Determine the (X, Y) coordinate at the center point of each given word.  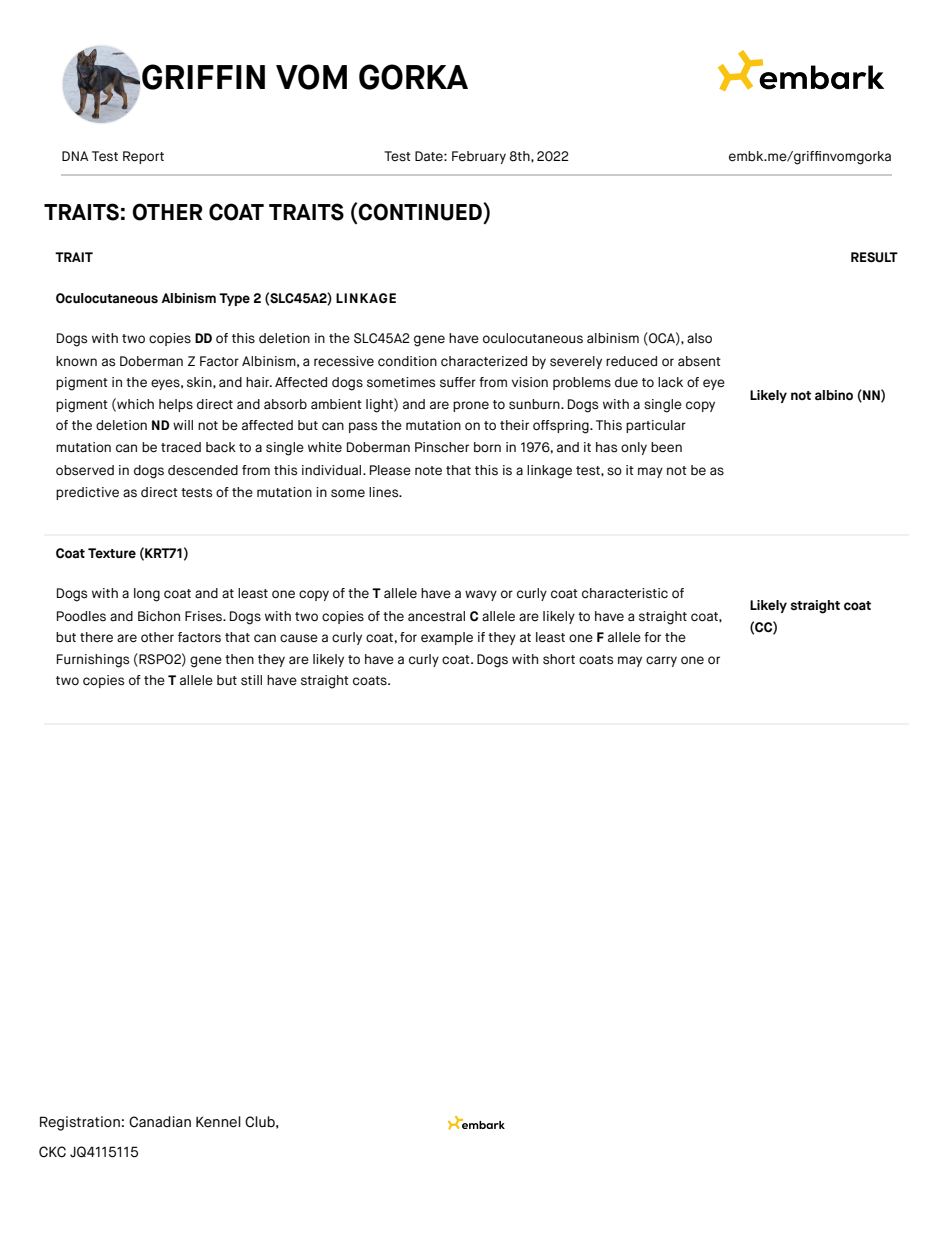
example (447, 638)
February (479, 157)
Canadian (160, 1122)
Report (143, 157)
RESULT (874, 257)
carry (661, 661)
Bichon (159, 616)
